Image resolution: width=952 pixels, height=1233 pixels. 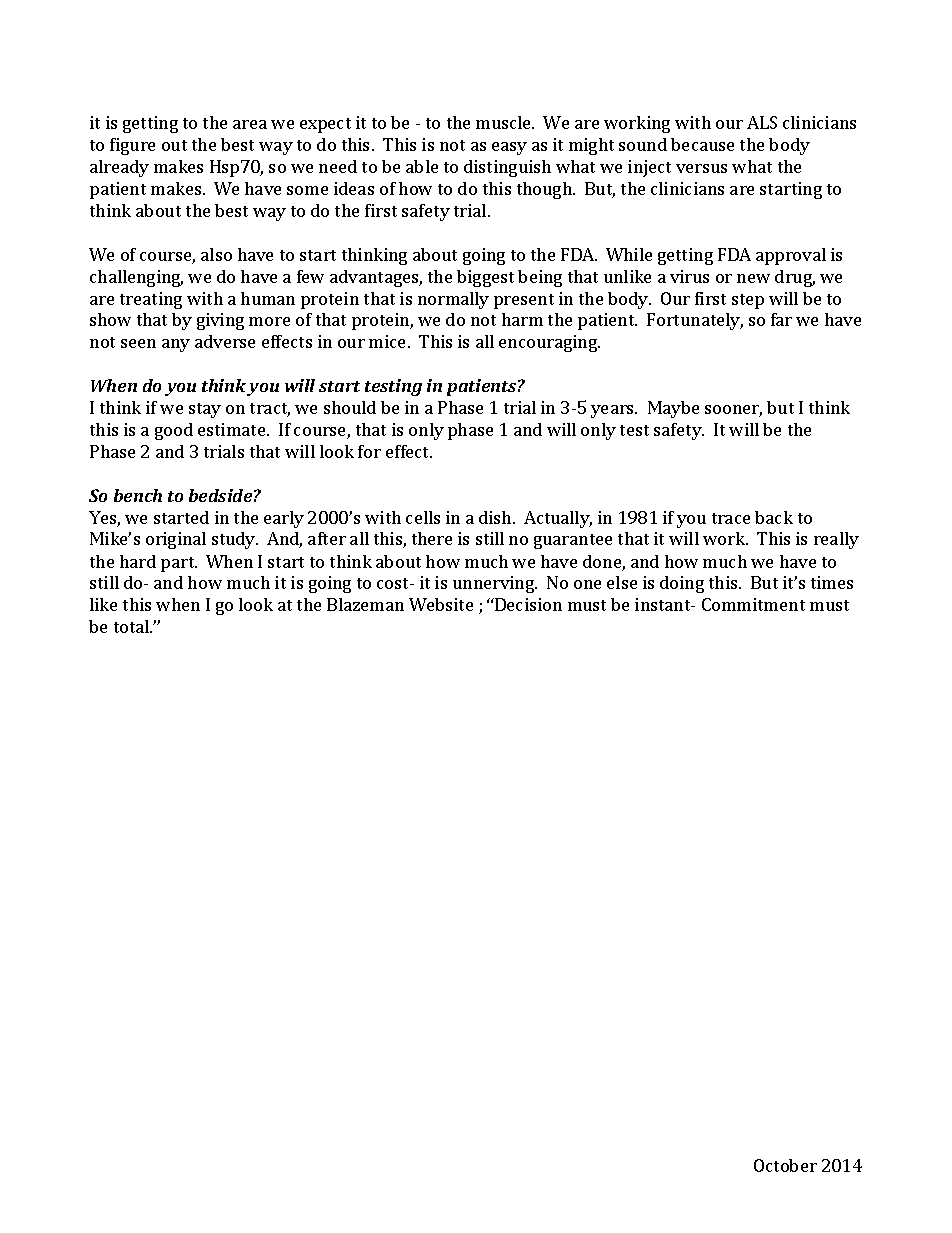 I want to click on because, so click(x=702, y=144).
